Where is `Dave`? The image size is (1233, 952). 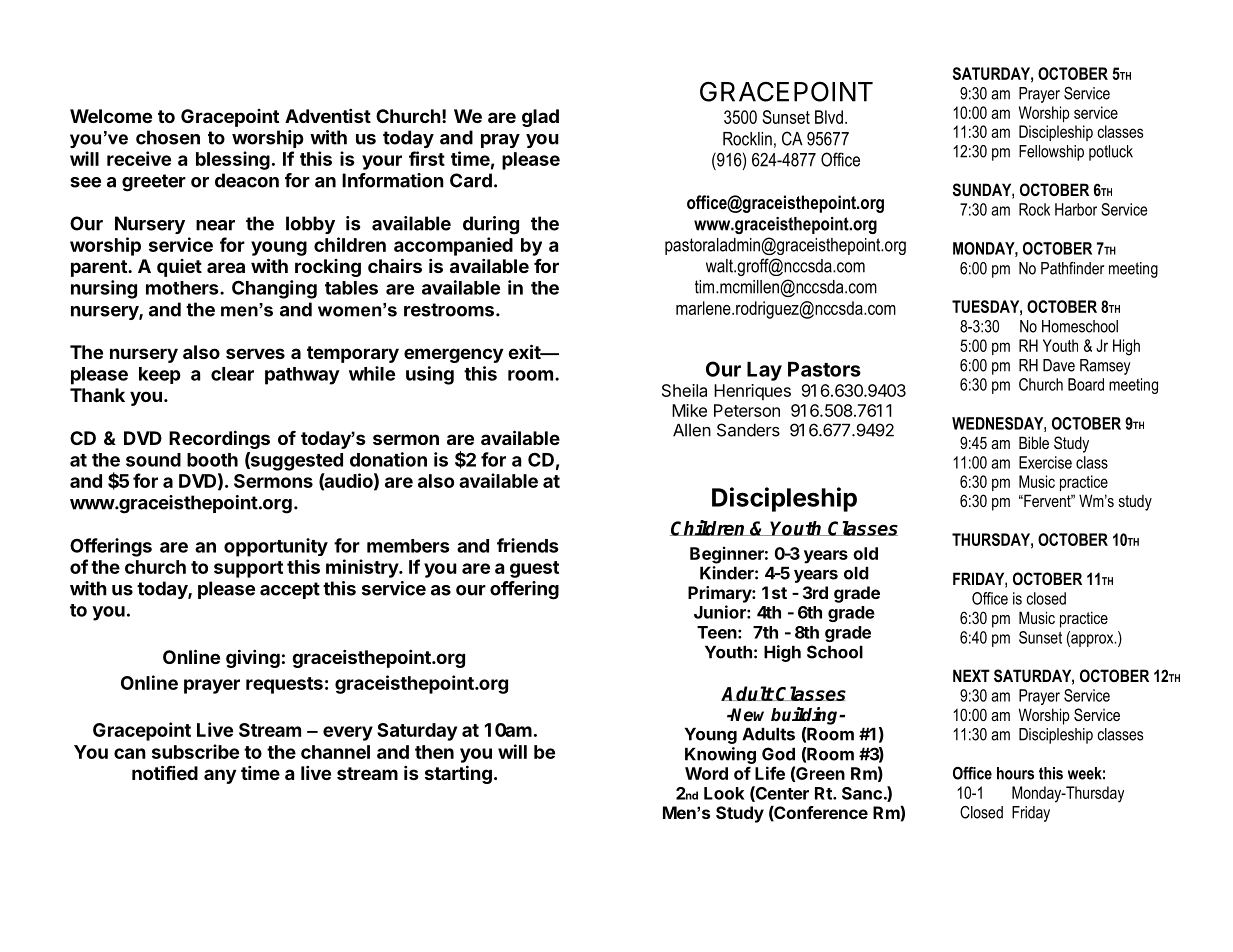
Dave is located at coordinates (1059, 365).
